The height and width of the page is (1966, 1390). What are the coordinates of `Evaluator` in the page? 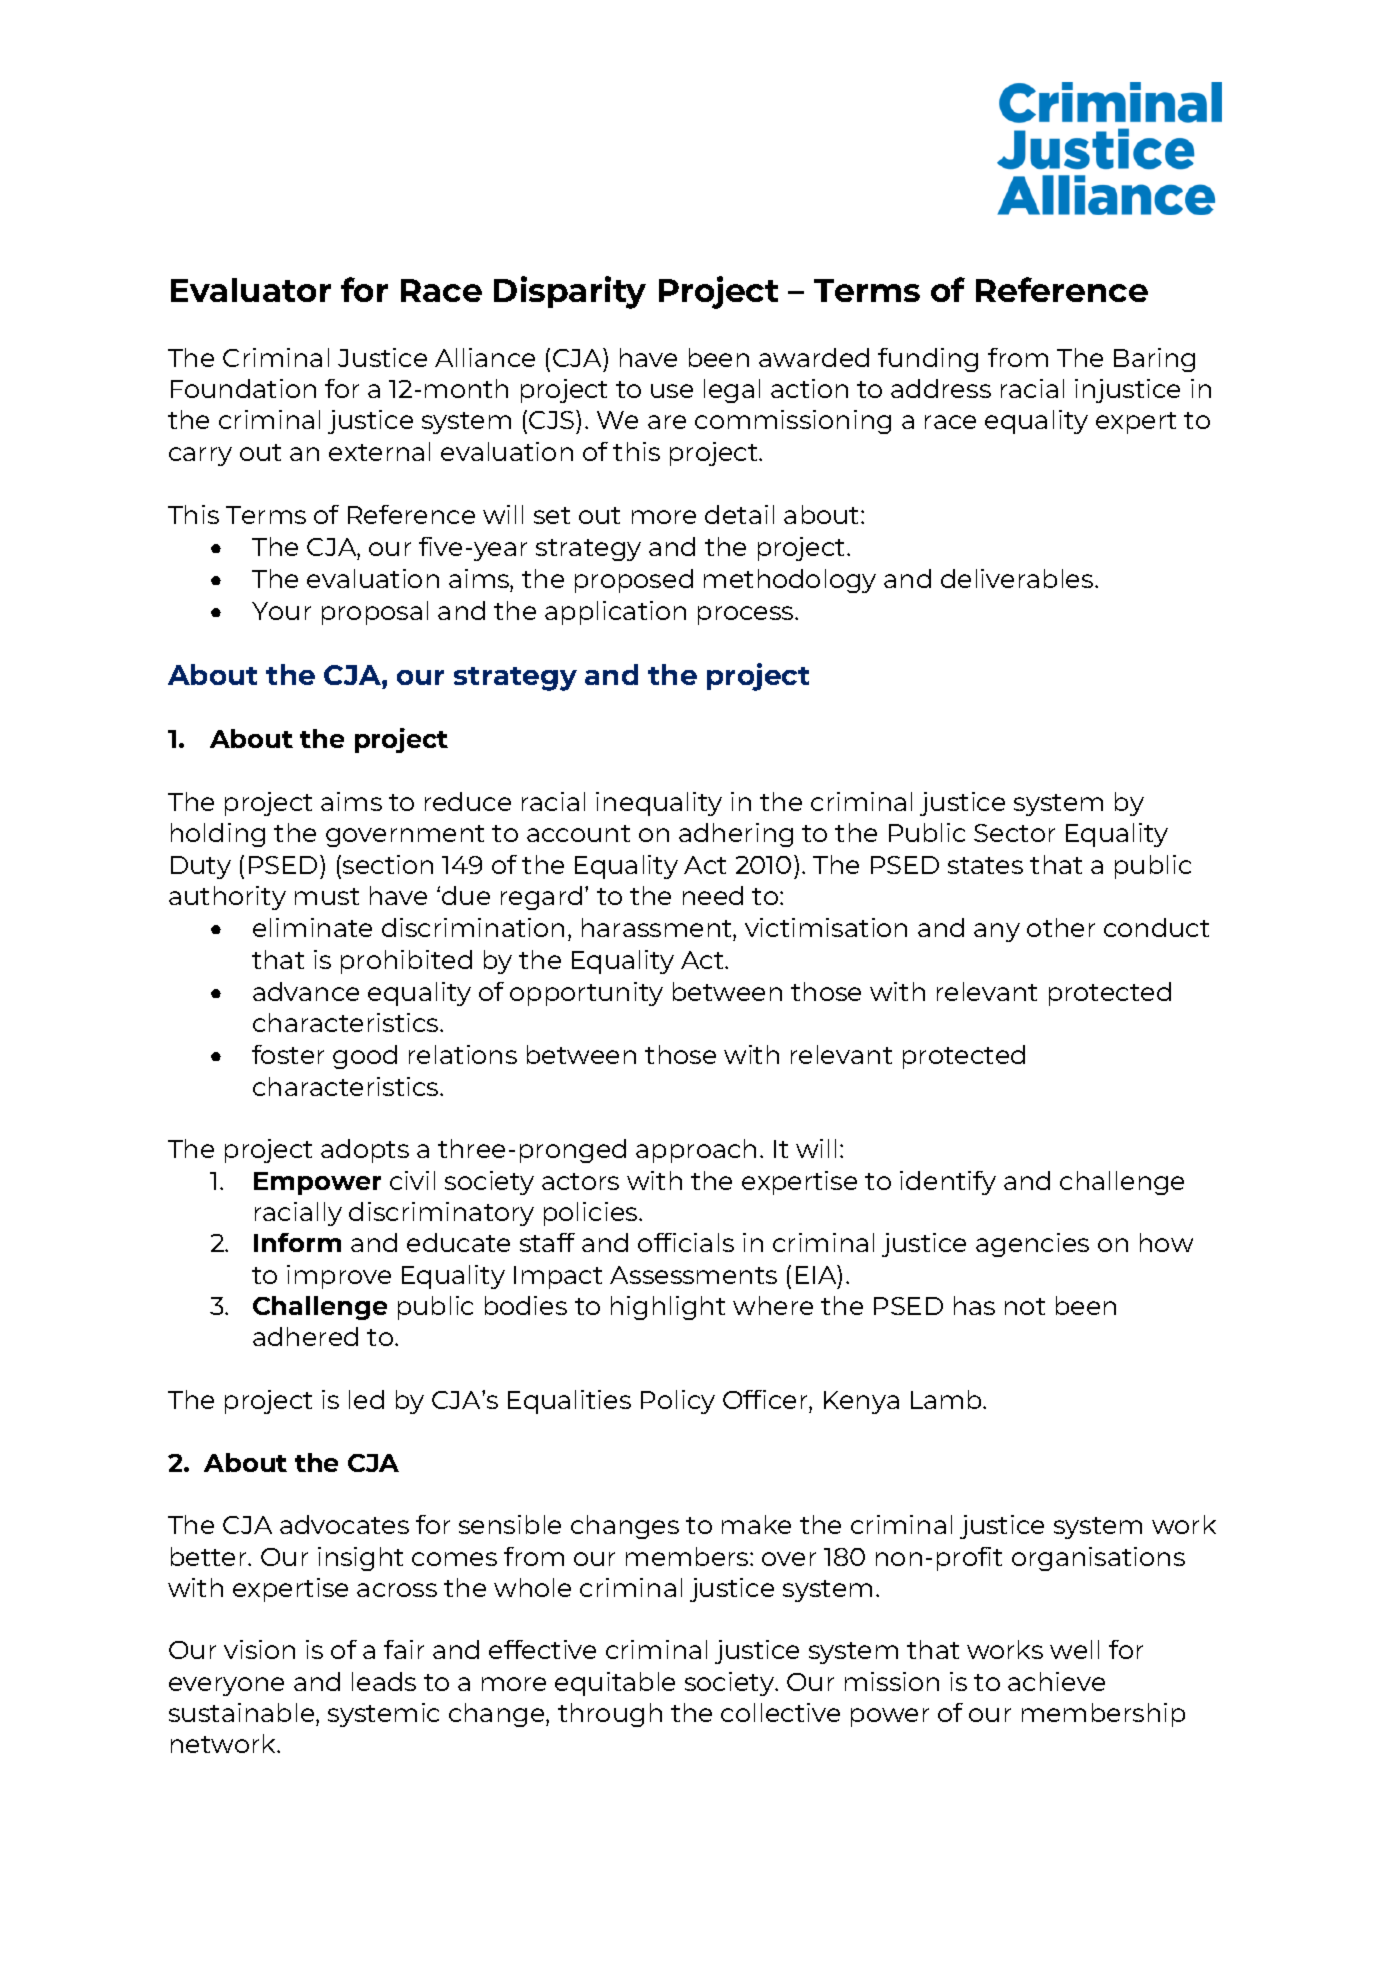 It's located at (251, 290).
